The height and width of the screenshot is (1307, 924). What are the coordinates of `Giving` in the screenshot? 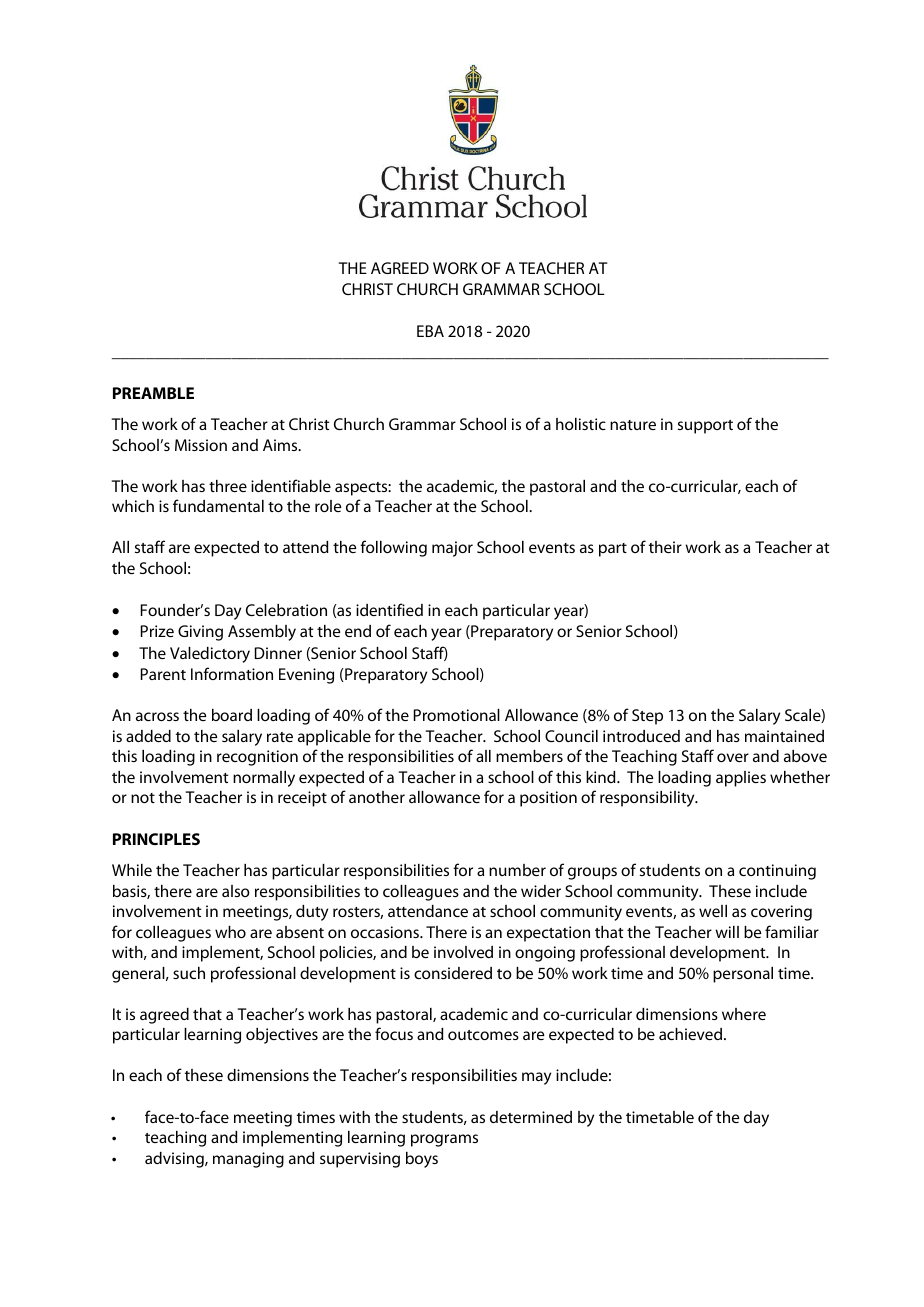 It's located at (200, 633).
